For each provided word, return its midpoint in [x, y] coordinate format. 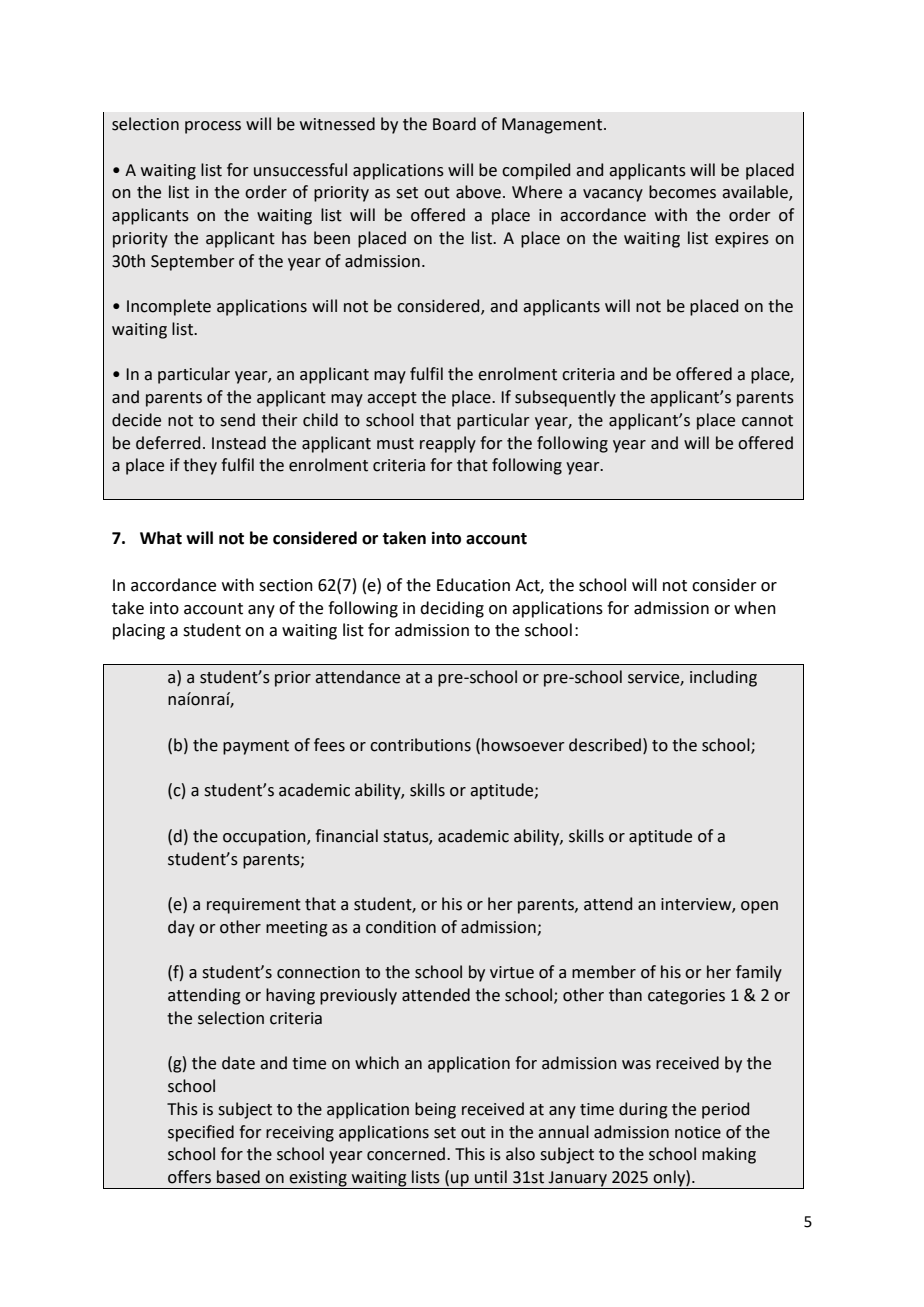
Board [454, 124]
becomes [682, 192]
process [213, 127]
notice [698, 1132]
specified [201, 1133]
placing [139, 631]
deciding [452, 609]
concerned [407, 1154]
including [723, 678]
